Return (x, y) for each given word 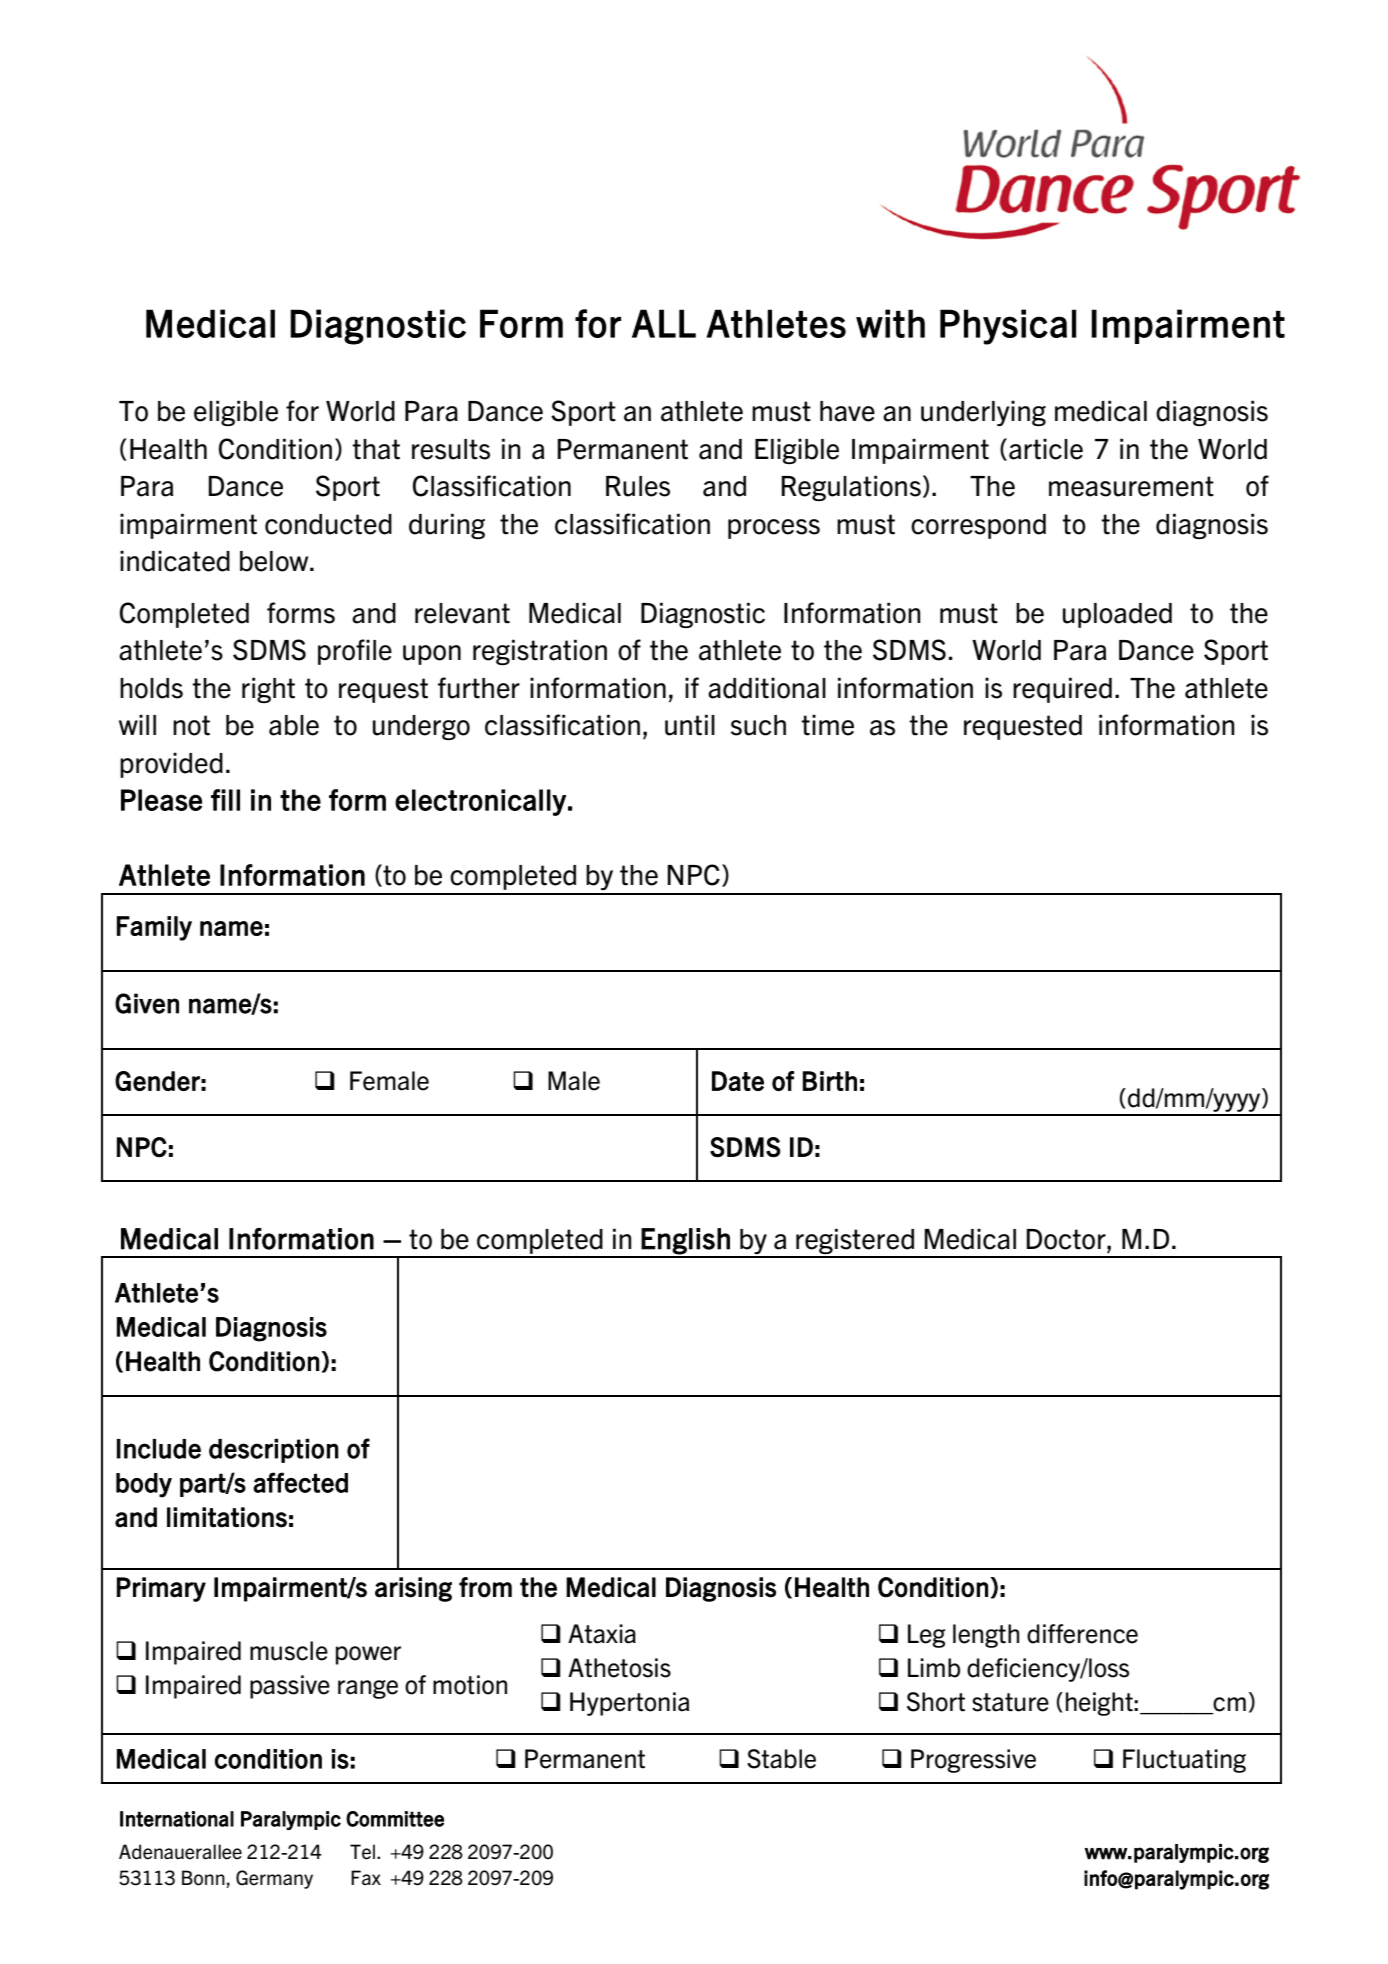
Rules (638, 486)
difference (1082, 1634)
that (376, 449)
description (274, 1451)
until (690, 725)
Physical (1008, 327)
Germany (274, 1879)
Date (738, 1081)
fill (225, 800)
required (1062, 690)
